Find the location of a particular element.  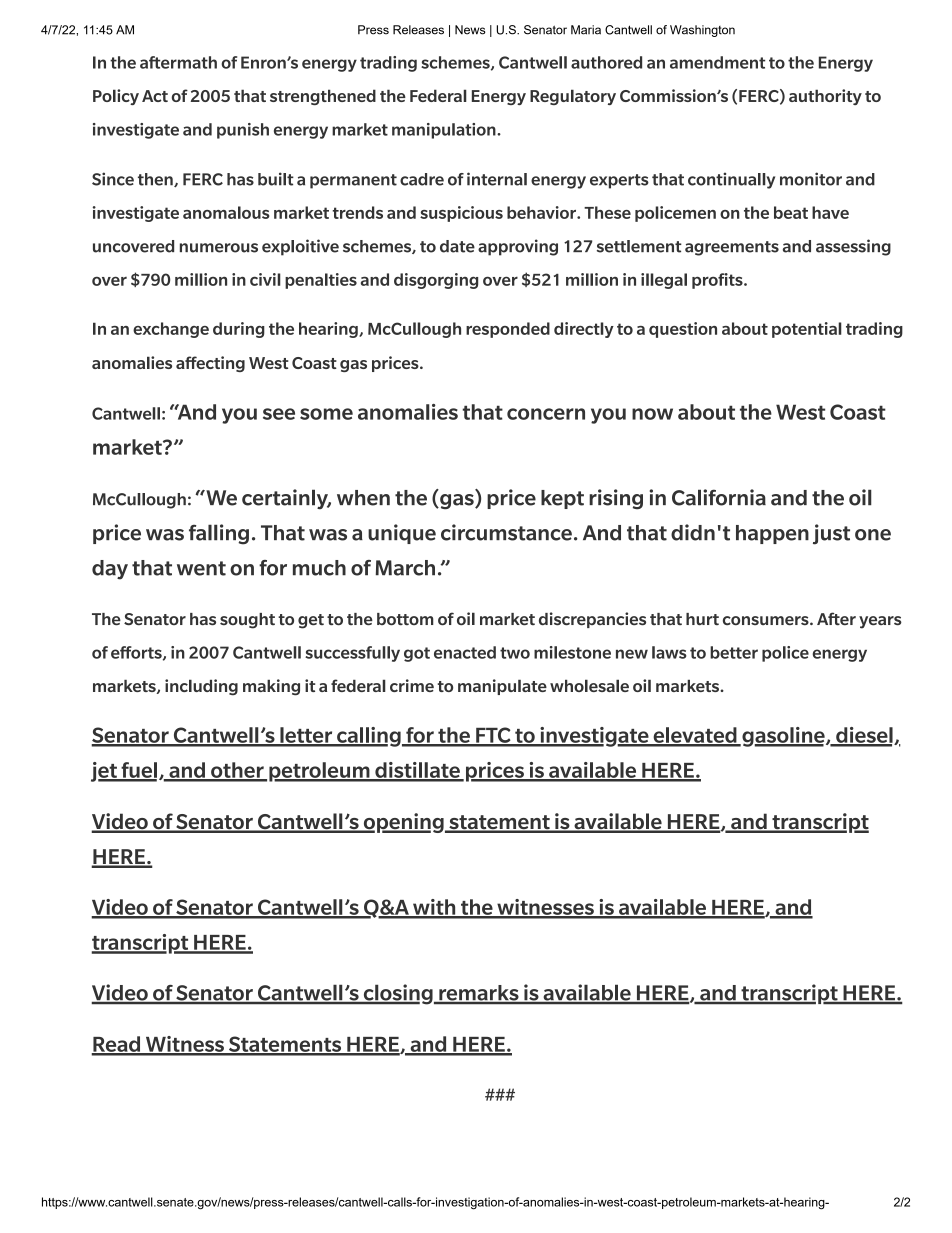

opening is located at coordinates (403, 823).
